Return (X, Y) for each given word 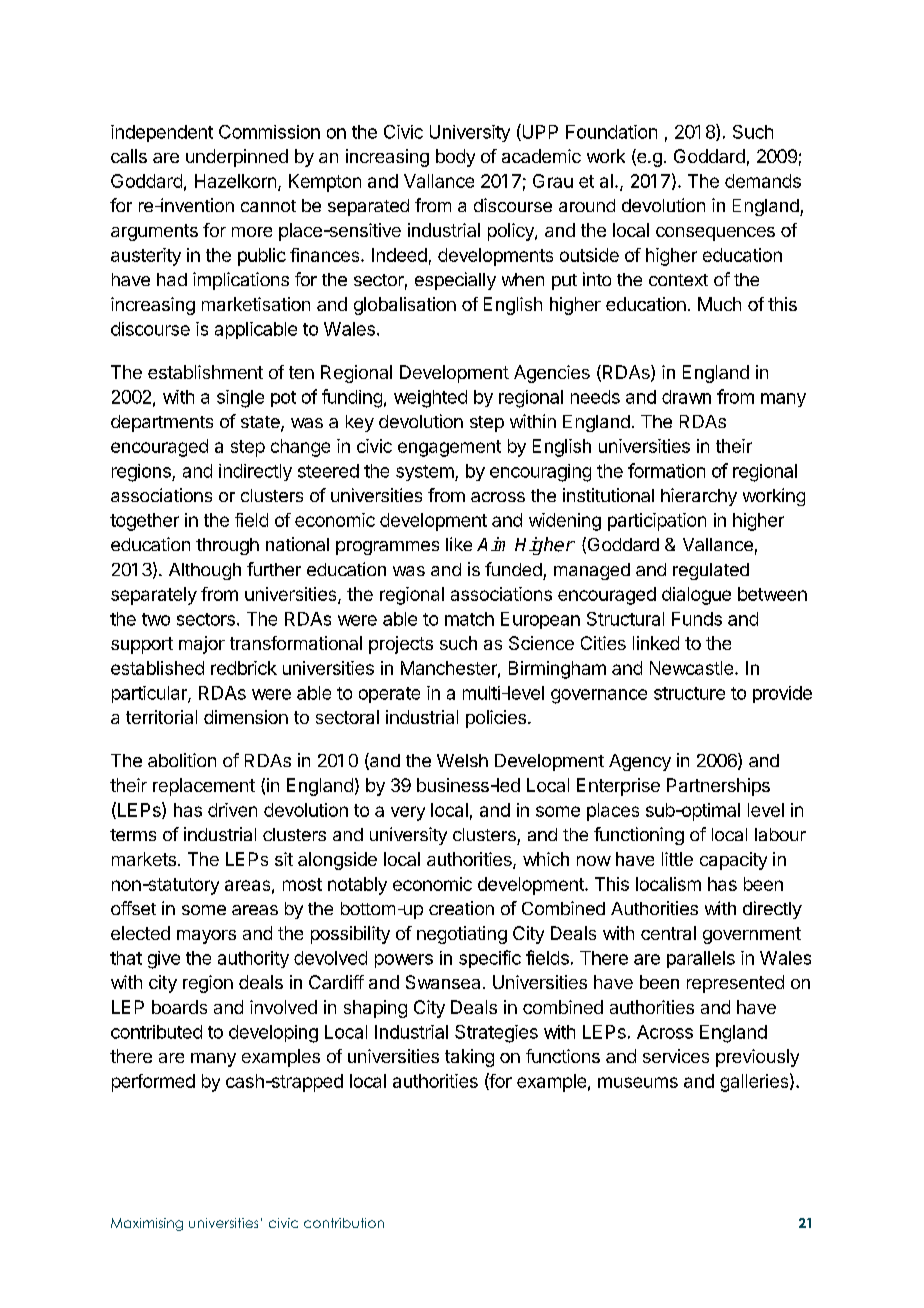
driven (232, 810)
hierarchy (699, 497)
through (227, 546)
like (459, 544)
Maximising (147, 1224)
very (408, 813)
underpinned (237, 158)
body (455, 158)
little (677, 859)
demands (763, 181)
